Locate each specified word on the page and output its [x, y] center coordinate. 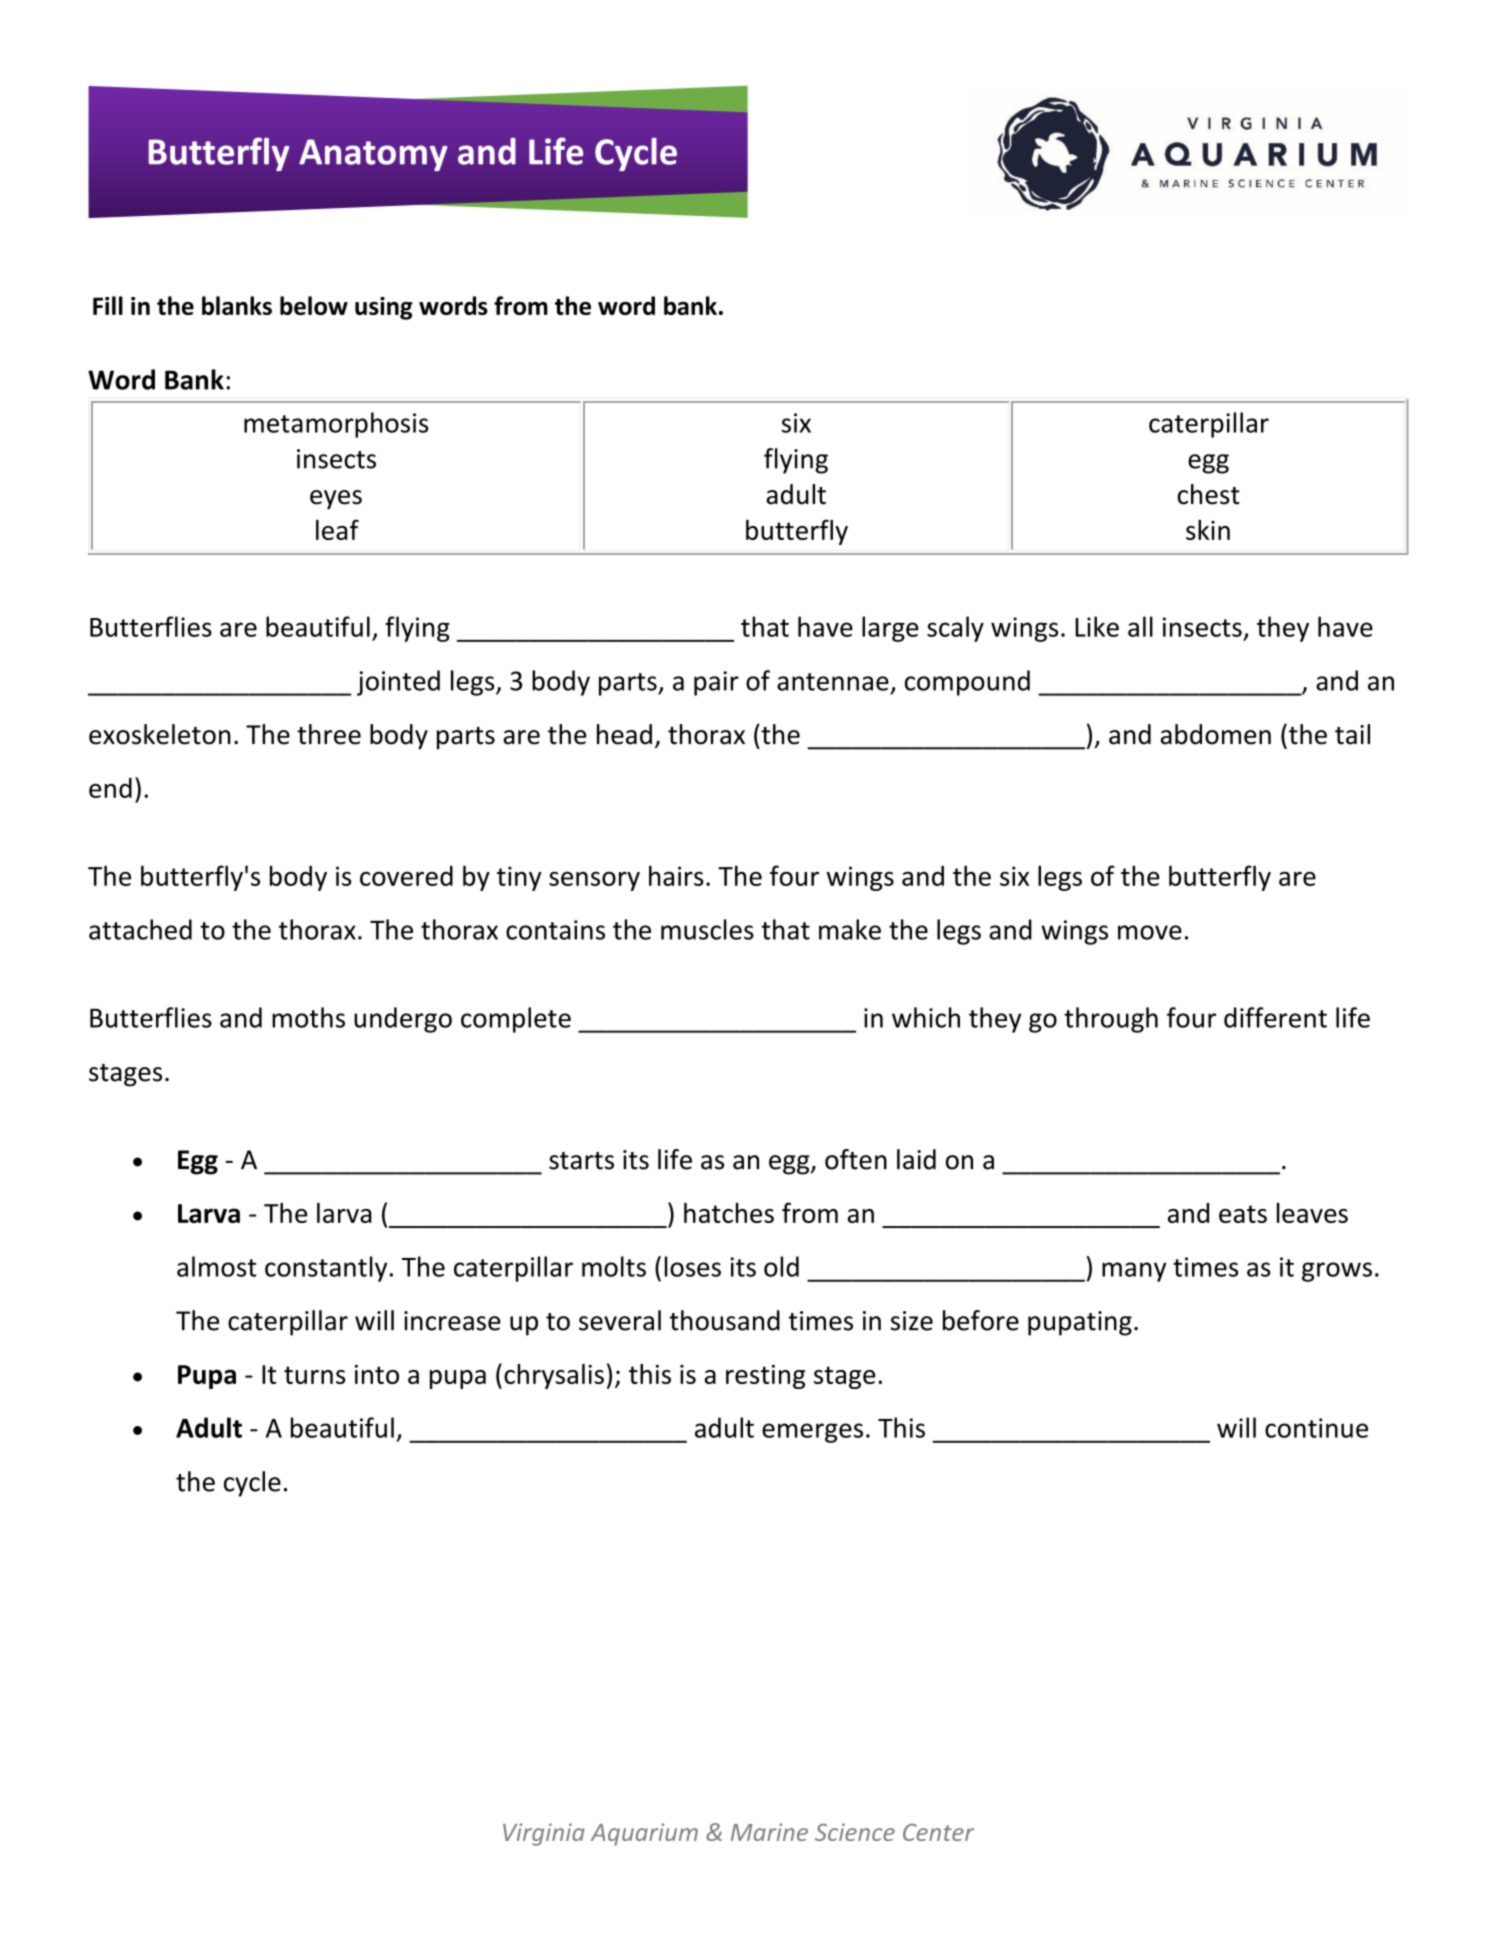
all [1140, 626]
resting [765, 1377]
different [1275, 1017]
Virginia [544, 1834]
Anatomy [373, 155]
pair [716, 683]
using [384, 308]
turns [314, 1375]
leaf [337, 529]
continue [1316, 1428]
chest [1208, 494]
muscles [707, 929]
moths [308, 1017]
